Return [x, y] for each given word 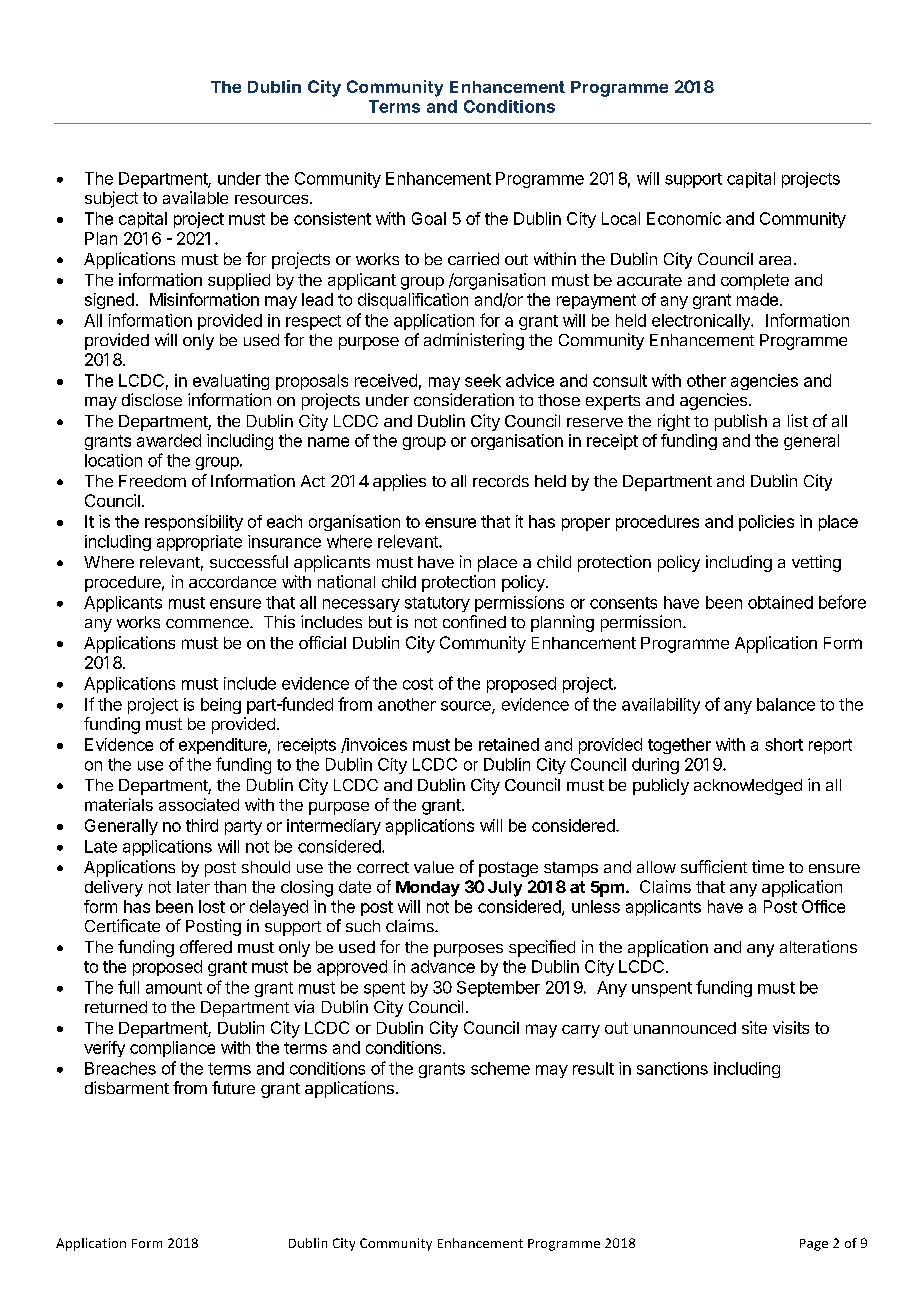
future [233, 1087]
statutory [437, 604]
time [768, 866]
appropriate [199, 543]
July [505, 889]
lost [212, 906]
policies [766, 523]
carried [473, 258]
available [195, 197]
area [777, 260]
